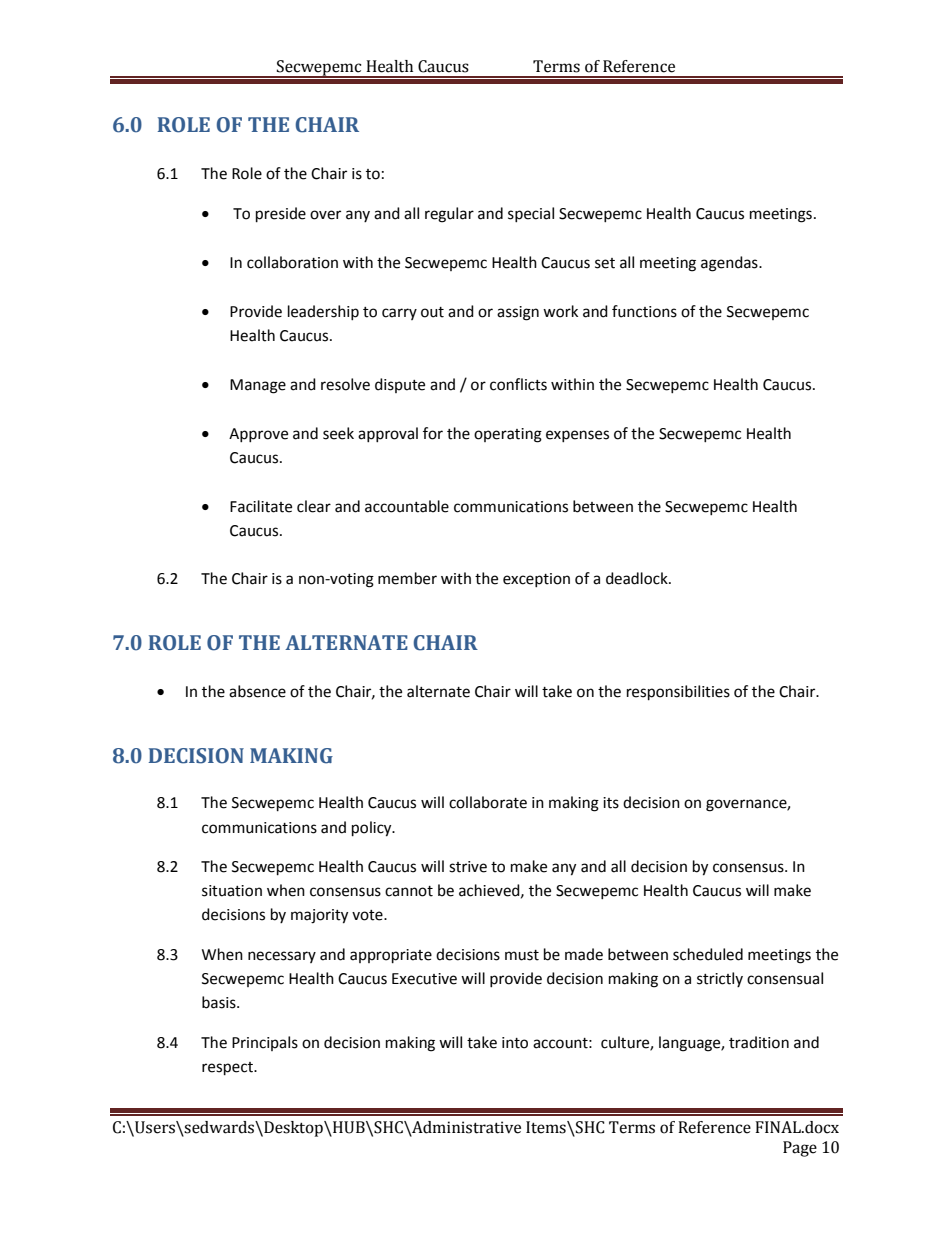 The height and width of the screenshot is (1233, 952). Describe the element at coordinates (678, 693) in the screenshot. I see `responsibilities` at that location.
